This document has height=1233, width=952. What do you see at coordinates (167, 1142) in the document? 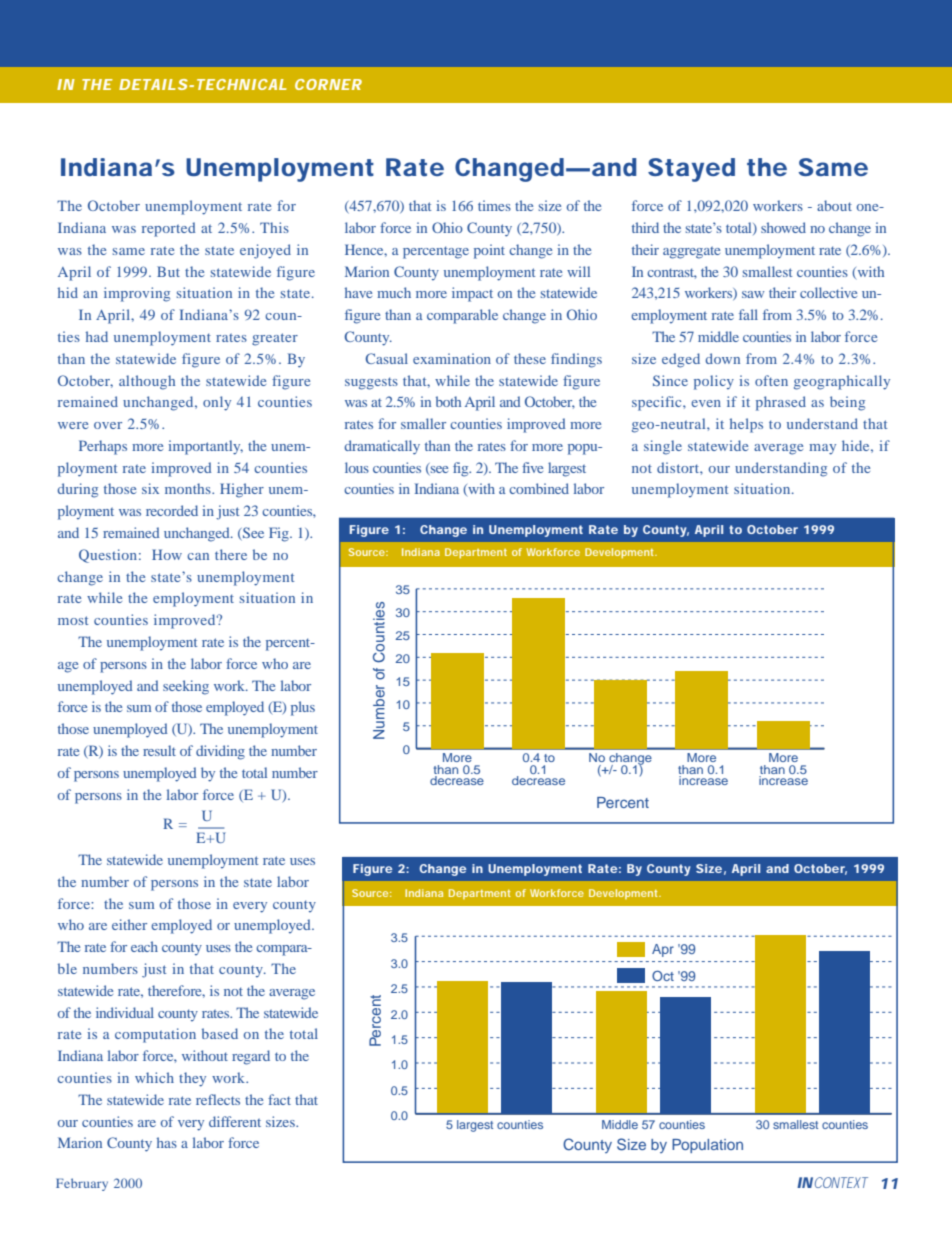
I see `has` at bounding box center [167, 1142].
